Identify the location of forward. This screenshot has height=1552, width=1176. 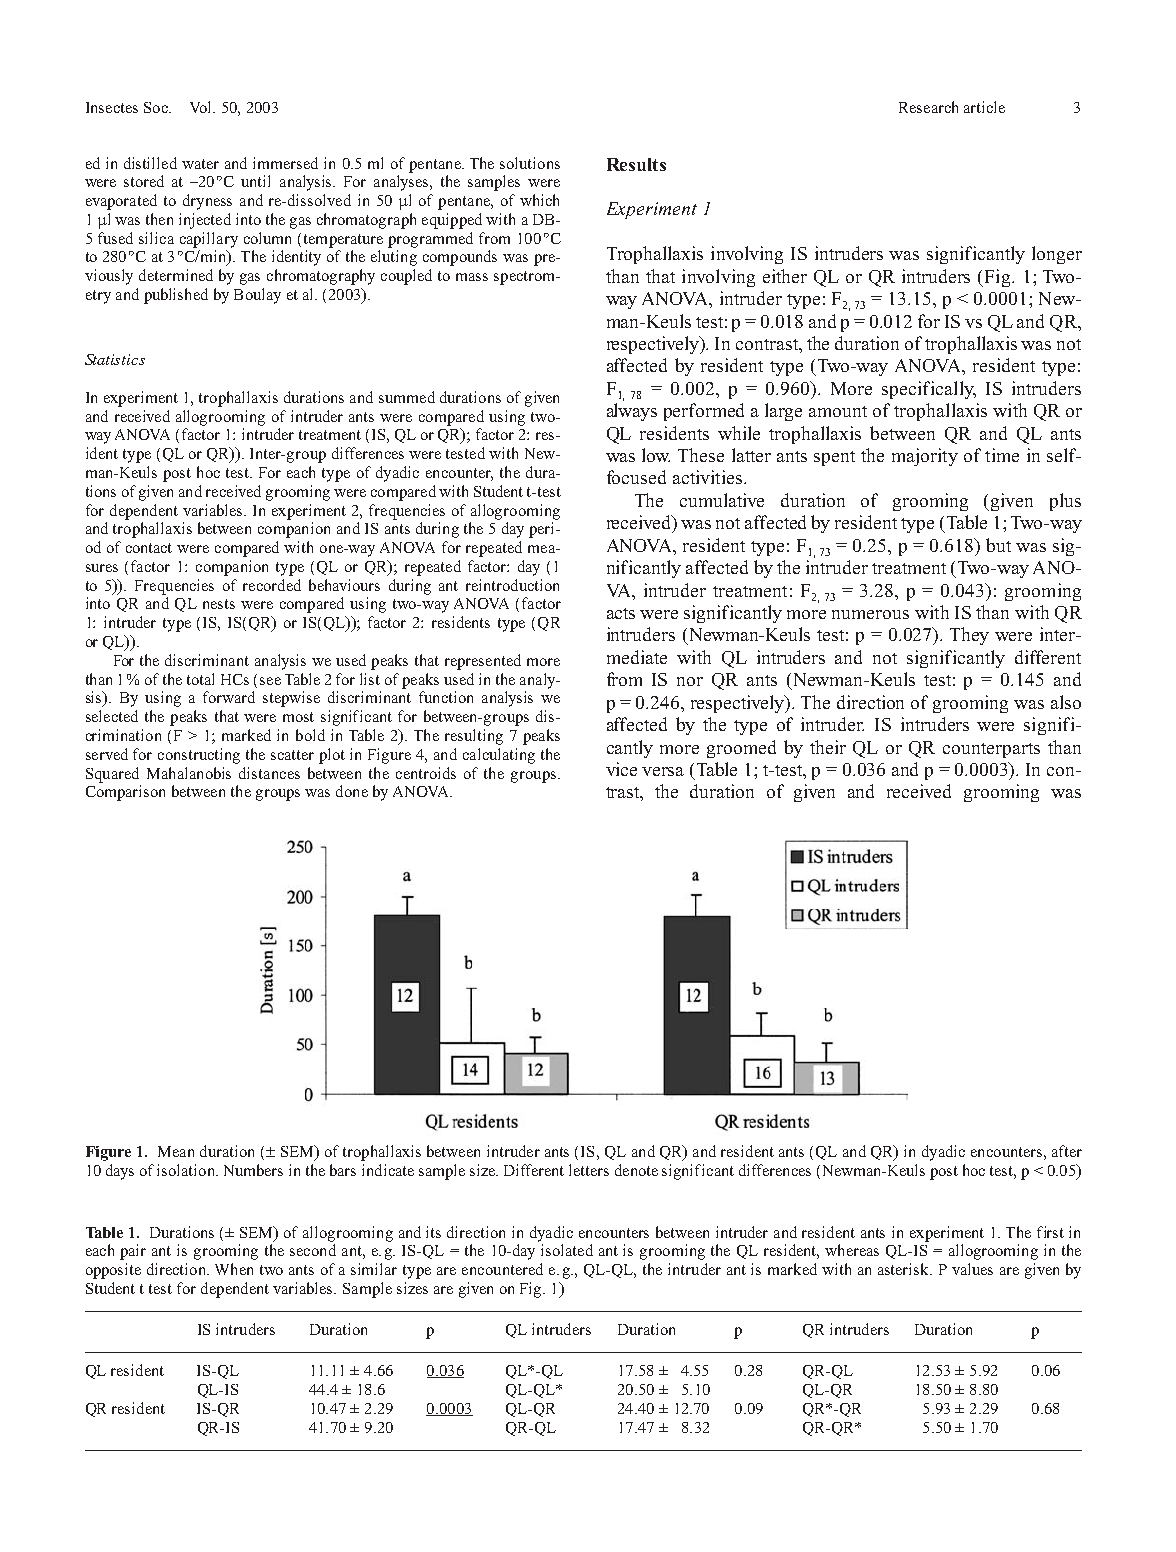
(229, 697).
